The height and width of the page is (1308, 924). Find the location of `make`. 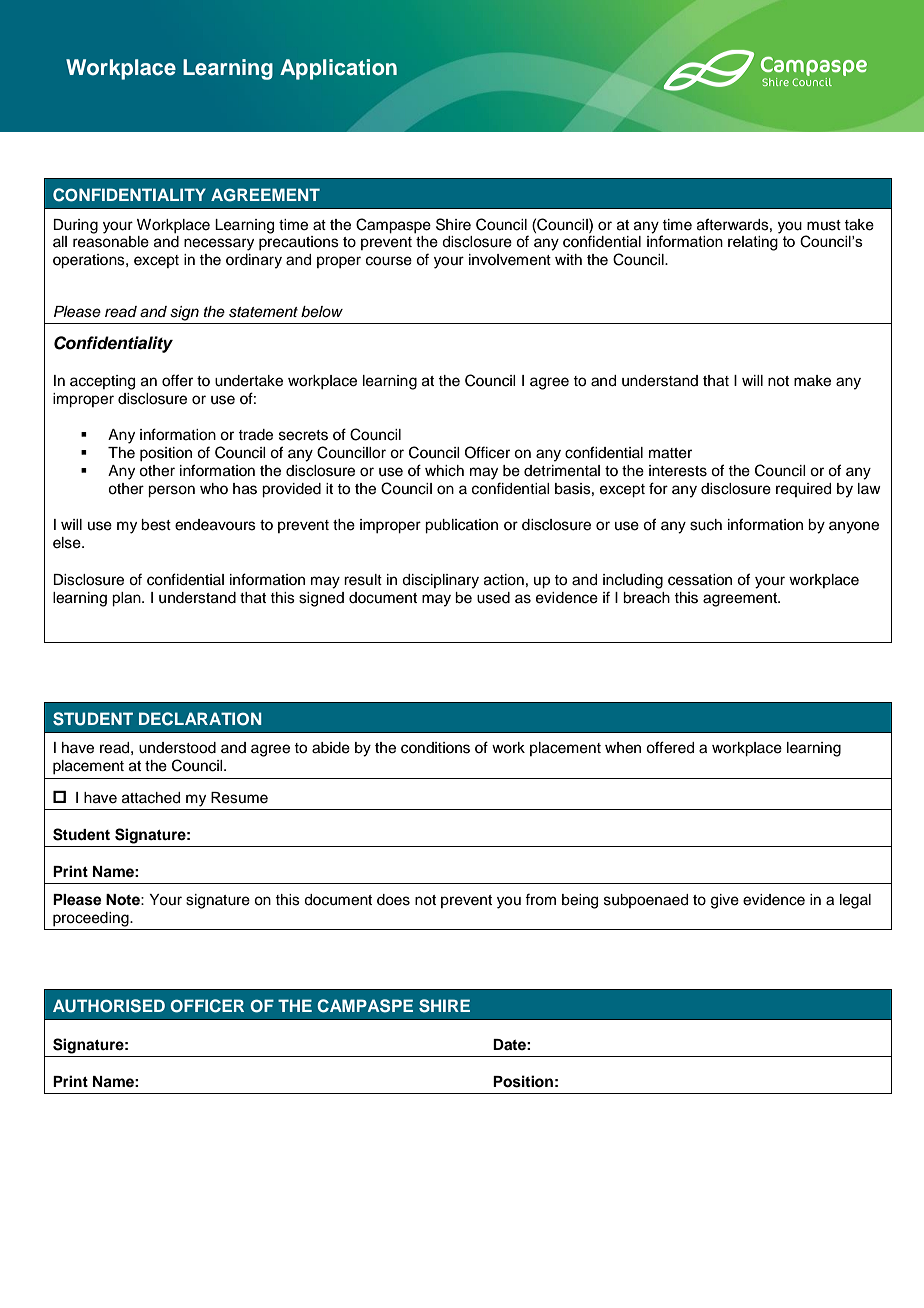

make is located at coordinates (812, 381).
